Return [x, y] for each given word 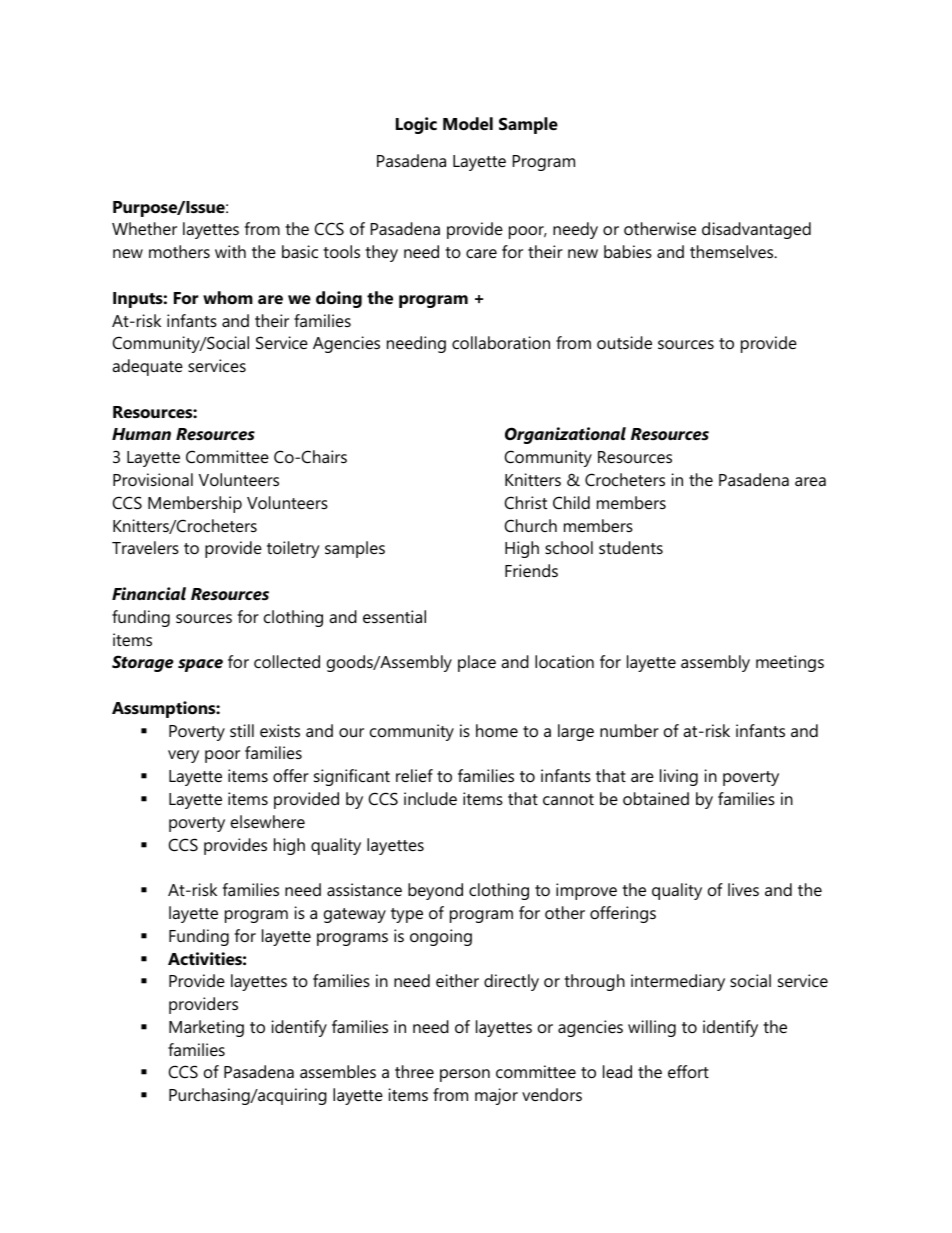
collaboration [501, 342]
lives [743, 889]
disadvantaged [756, 230]
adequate [147, 367]
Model [468, 123]
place [477, 663]
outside [624, 342]
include [430, 798]
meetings [790, 663]
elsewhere [268, 821]
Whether [144, 228]
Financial [149, 593]
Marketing [206, 1028]
